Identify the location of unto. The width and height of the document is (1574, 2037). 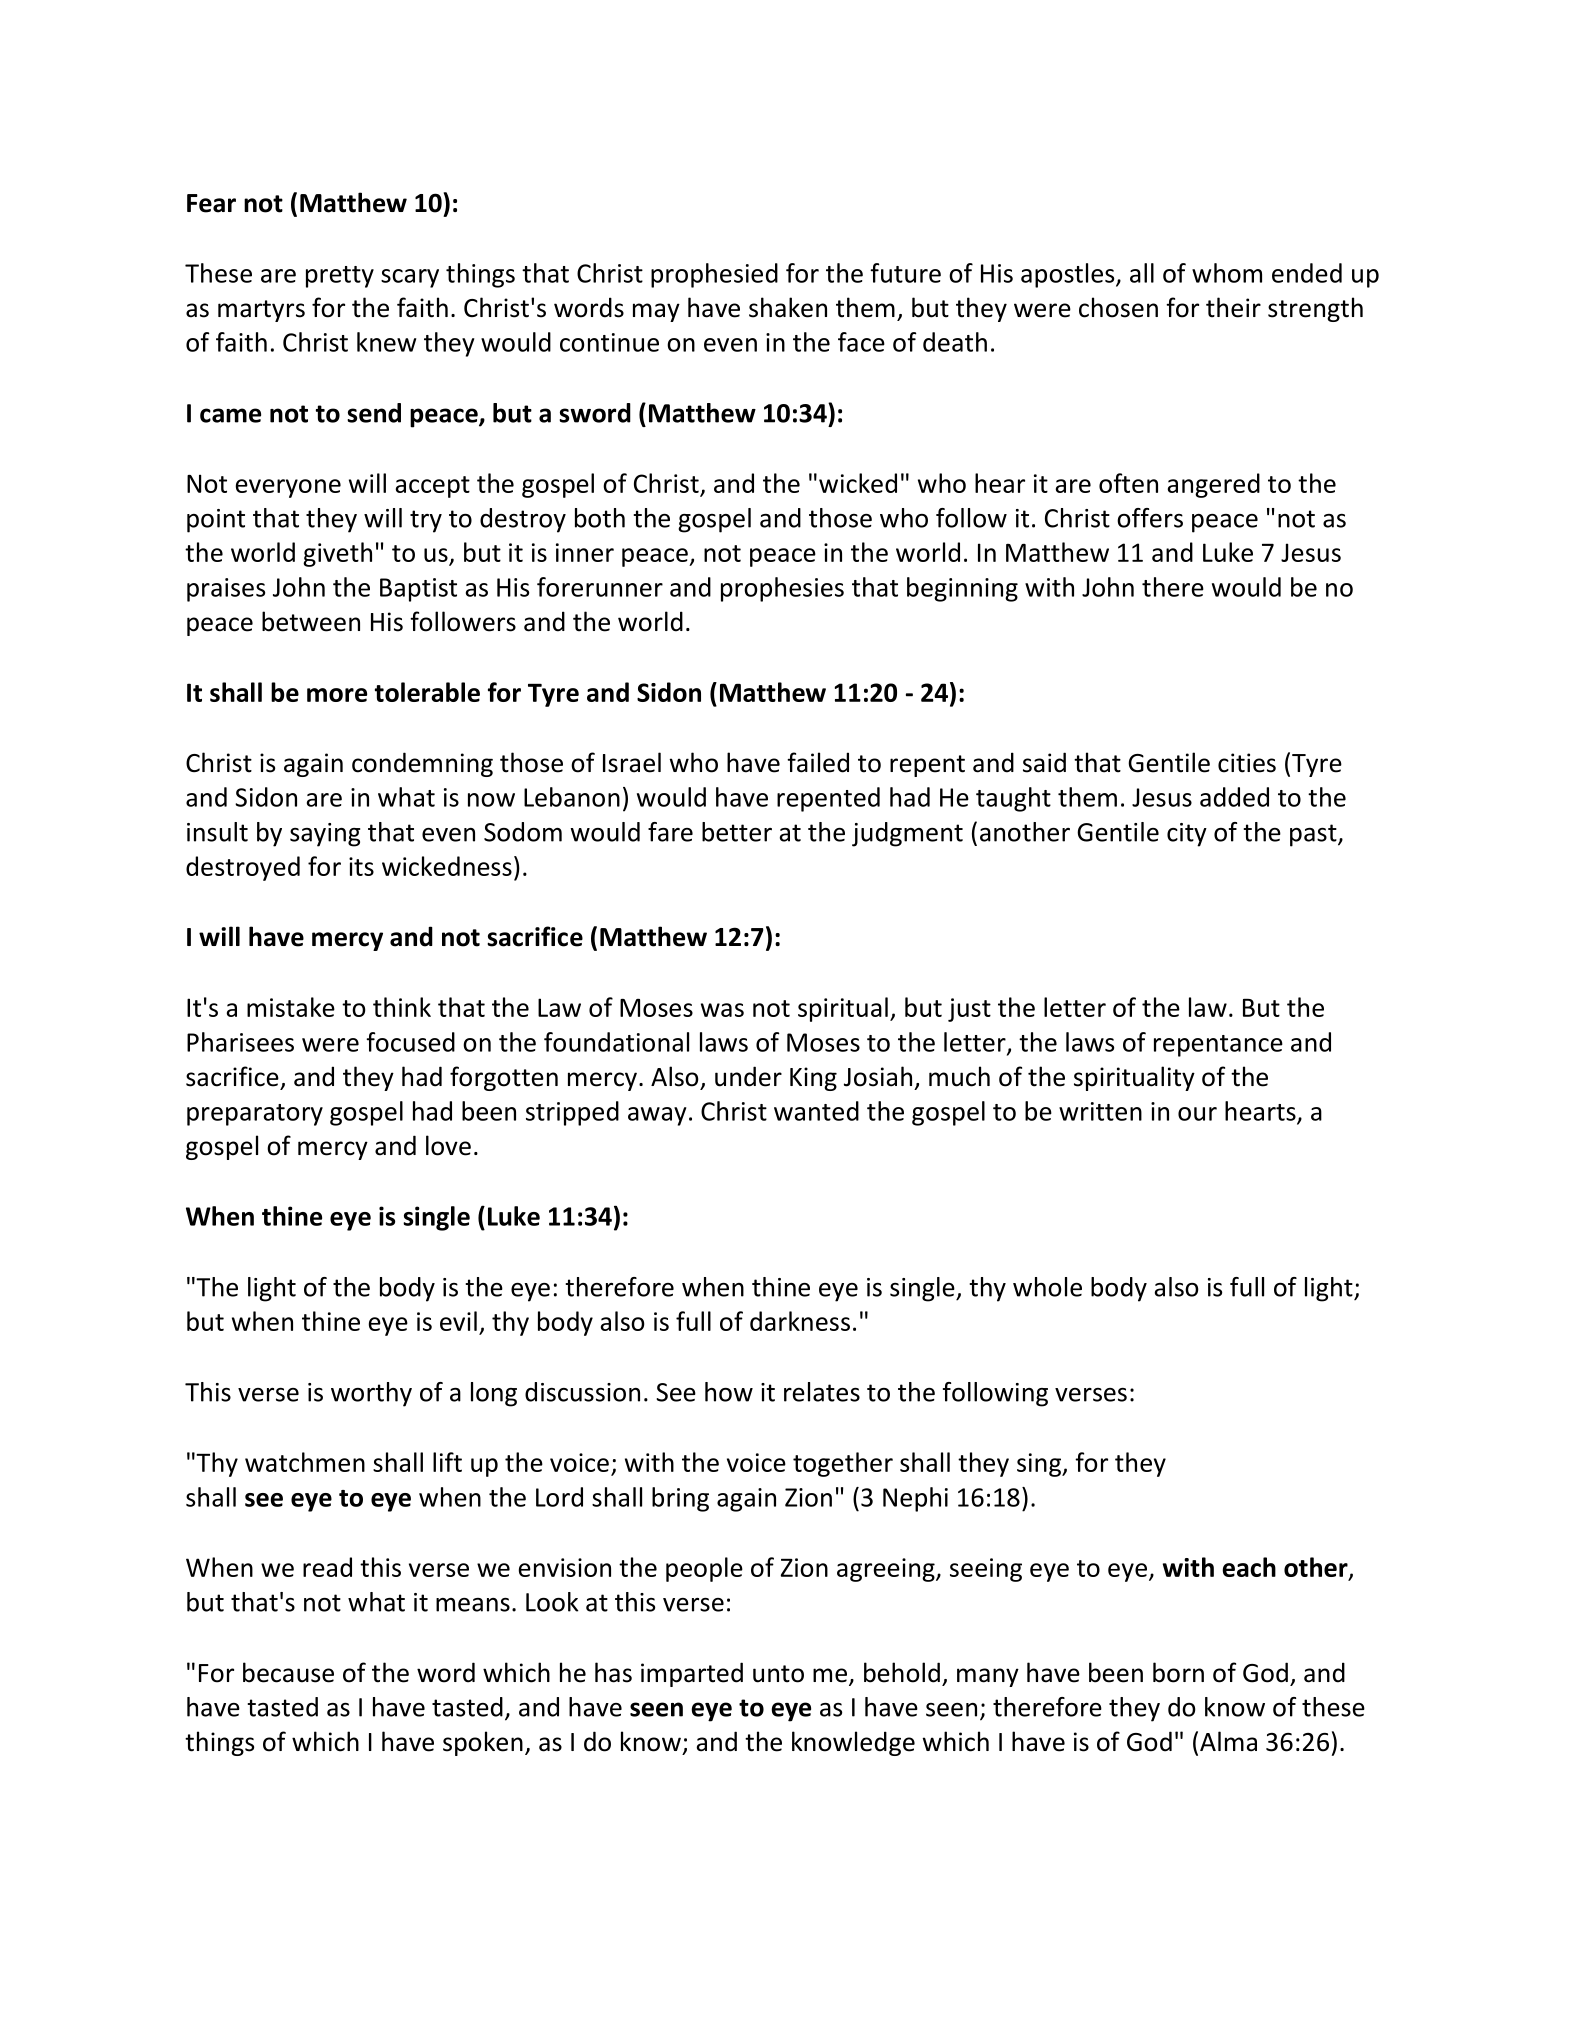
(778, 1674).
